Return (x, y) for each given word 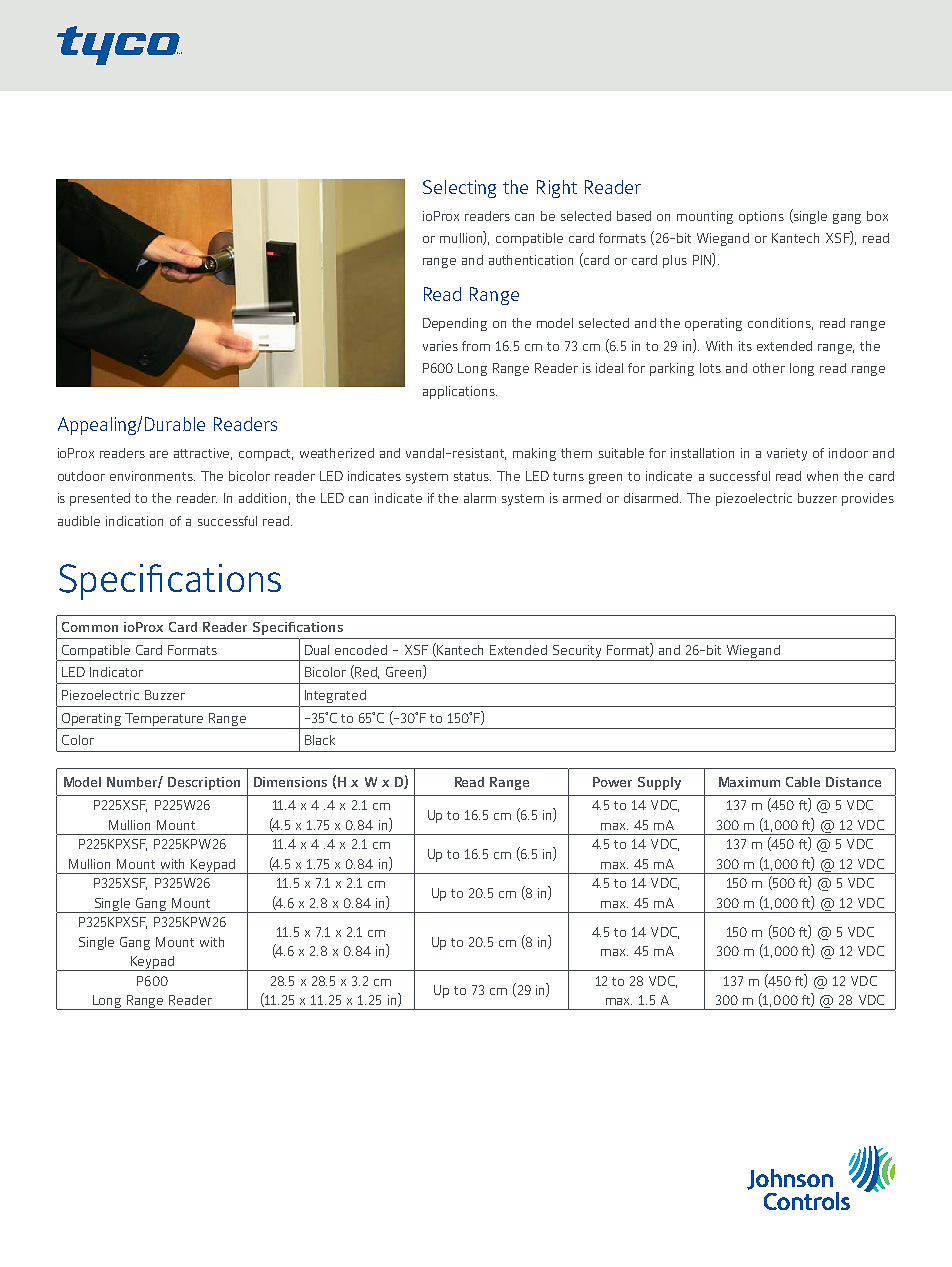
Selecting (459, 189)
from (476, 346)
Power (612, 782)
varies (440, 346)
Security (577, 651)
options (761, 217)
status (472, 476)
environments (152, 476)
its (745, 346)
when (822, 476)
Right (557, 189)
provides (868, 499)
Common (90, 627)
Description (204, 783)
